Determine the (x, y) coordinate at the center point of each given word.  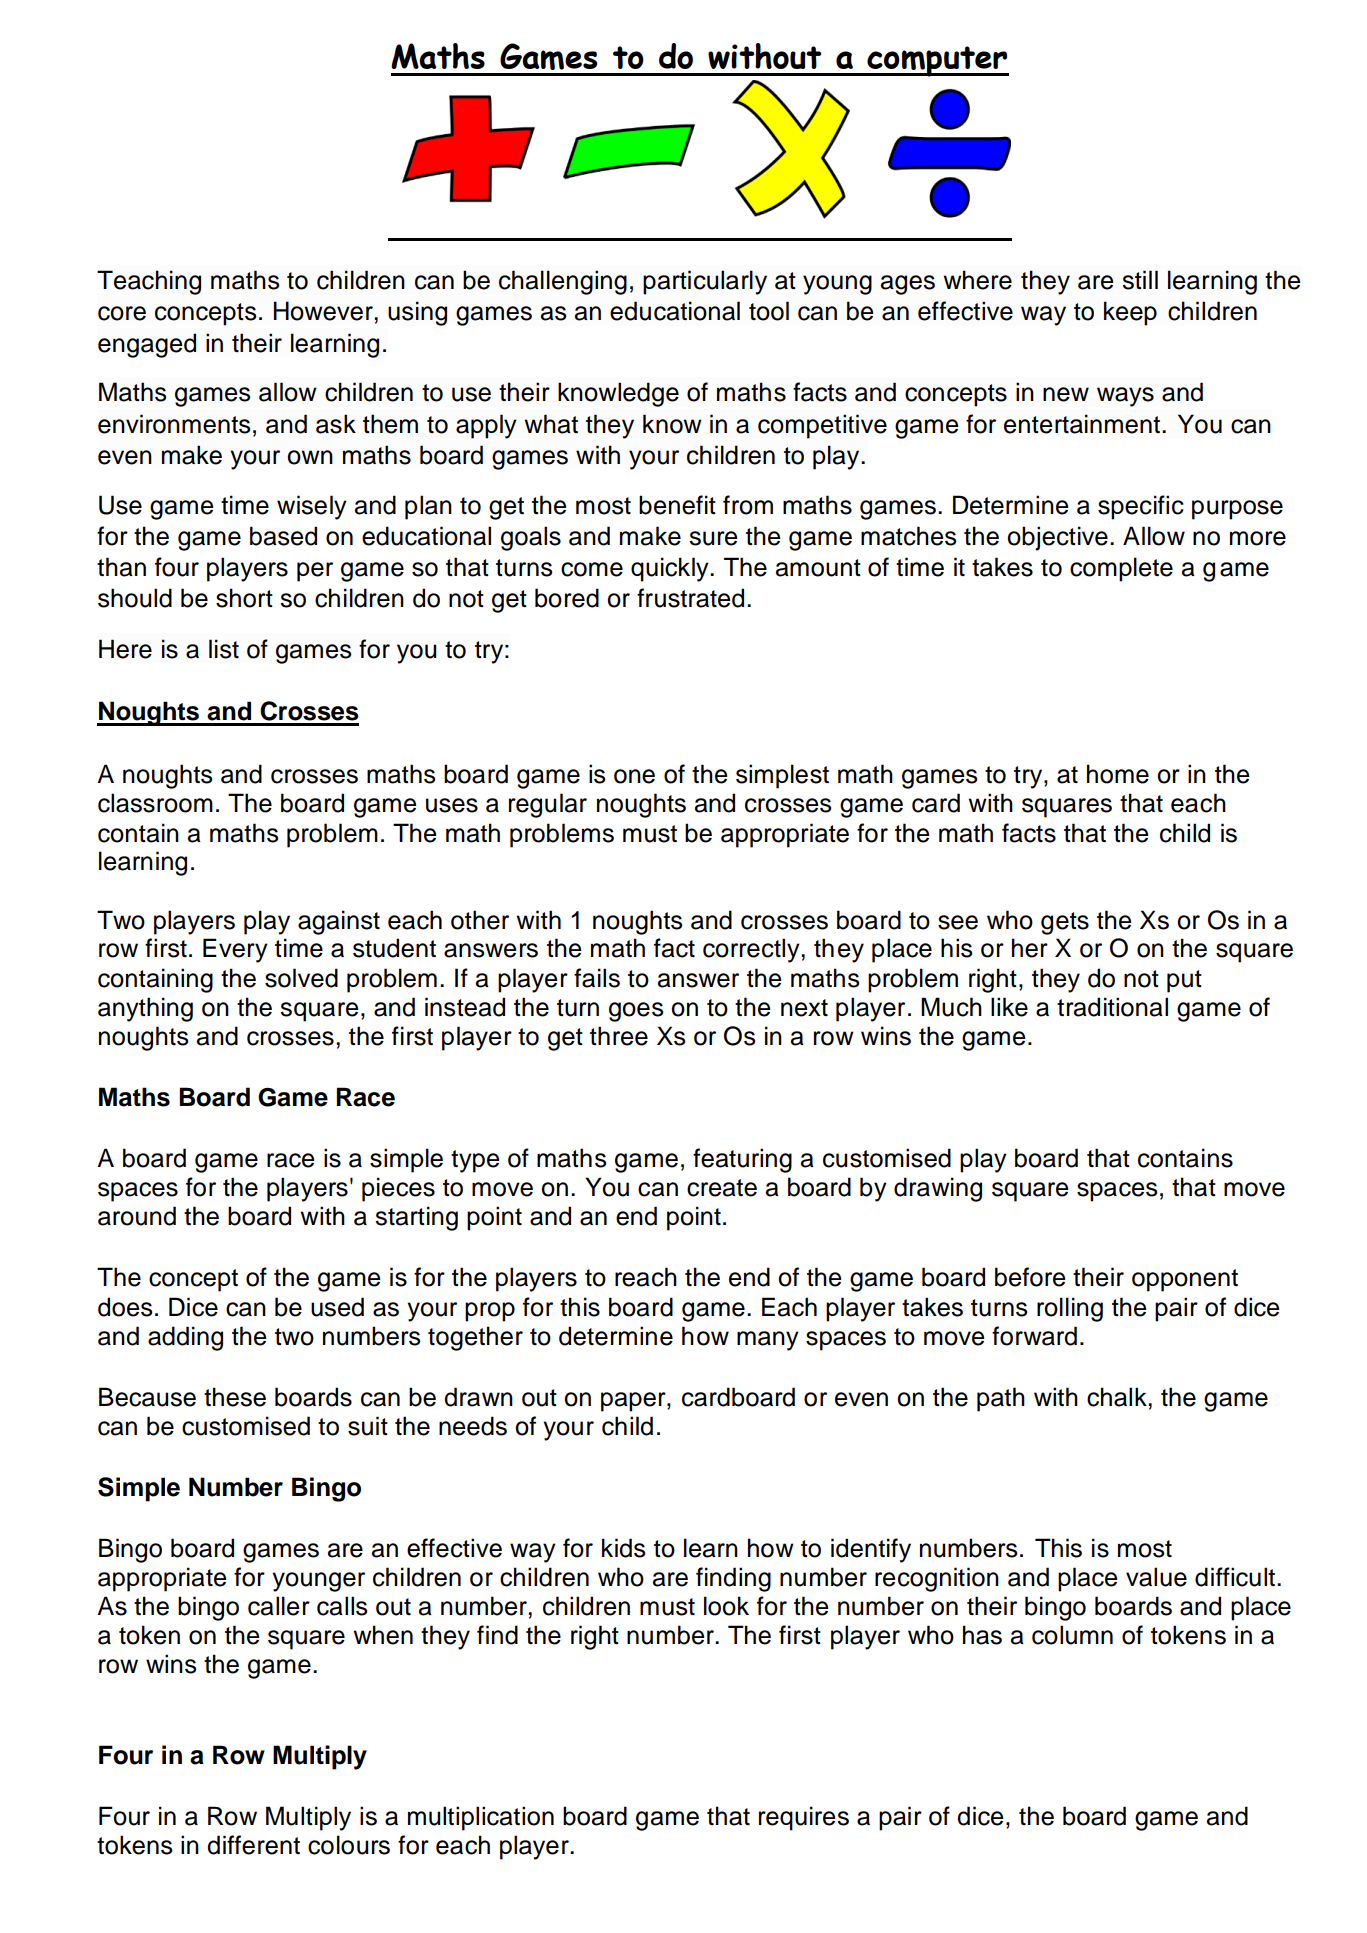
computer (937, 61)
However (324, 311)
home (1118, 774)
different (253, 1845)
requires (804, 1818)
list (224, 649)
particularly (705, 282)
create (722, 1188)
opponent (1185, 1280)
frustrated (690, 598)
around (137, 1216)
